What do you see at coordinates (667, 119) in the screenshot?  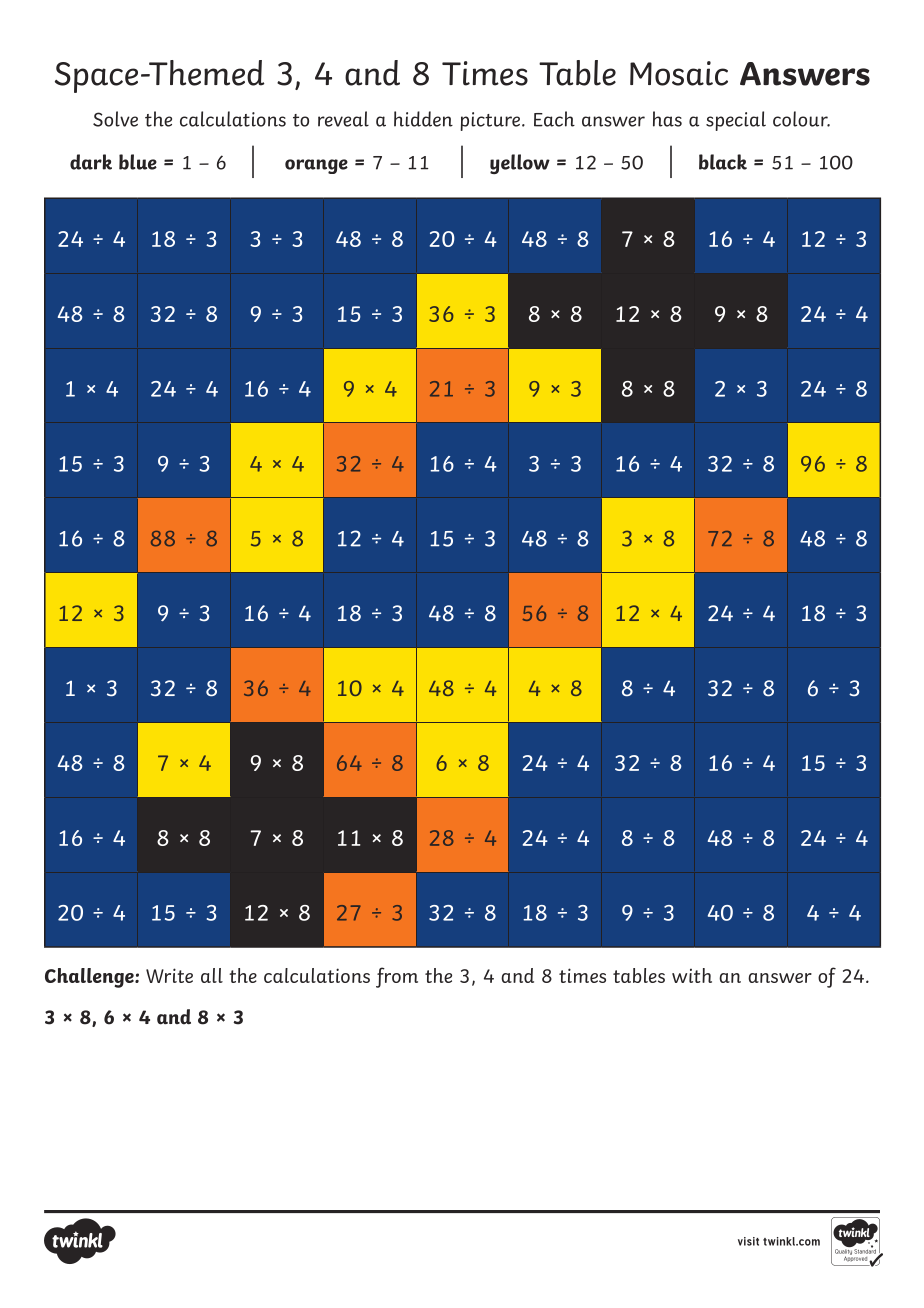 I see `has` at bounding box center [667, 119].
